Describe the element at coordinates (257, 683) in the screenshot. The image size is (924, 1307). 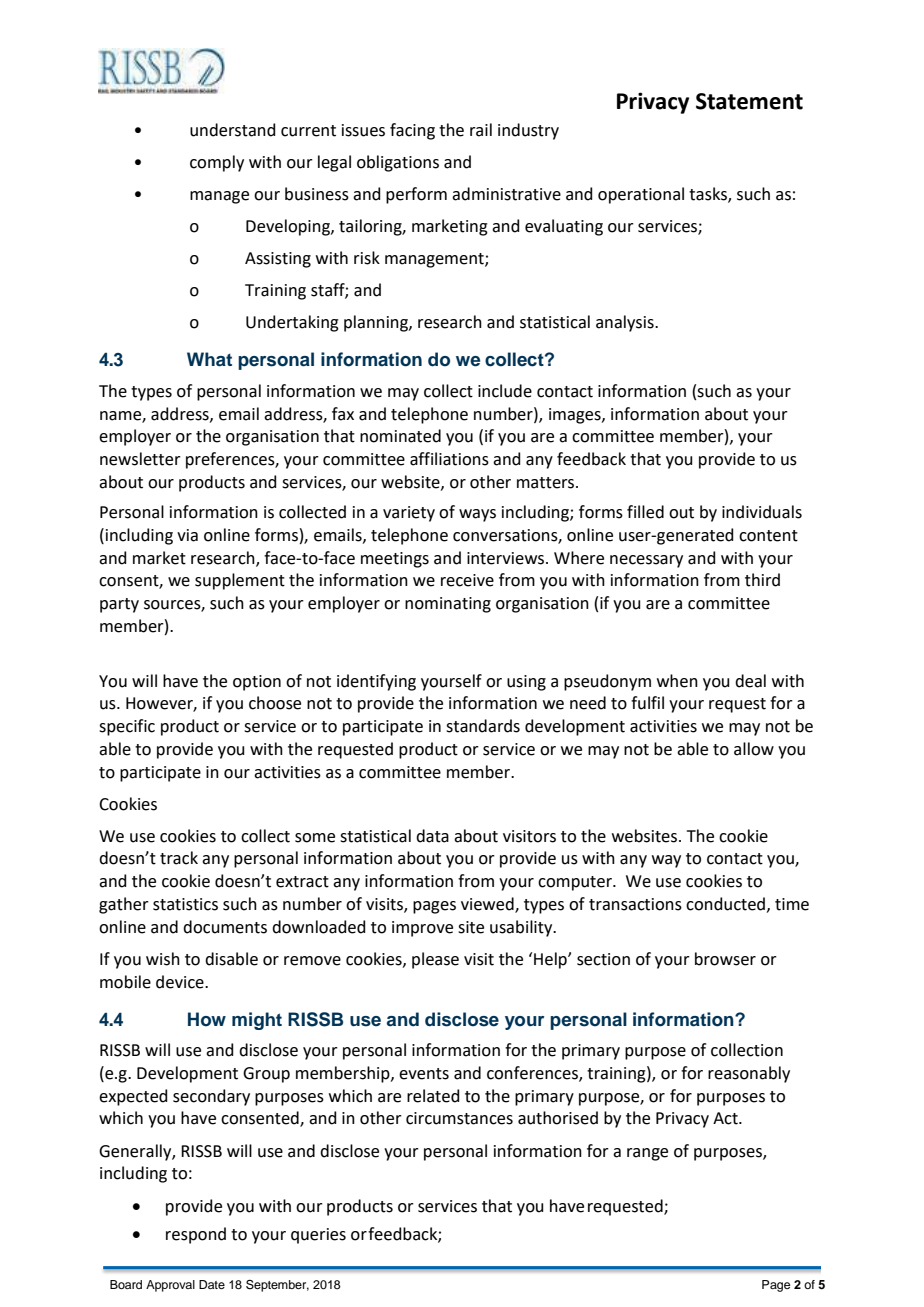
I see `option` at that location.
